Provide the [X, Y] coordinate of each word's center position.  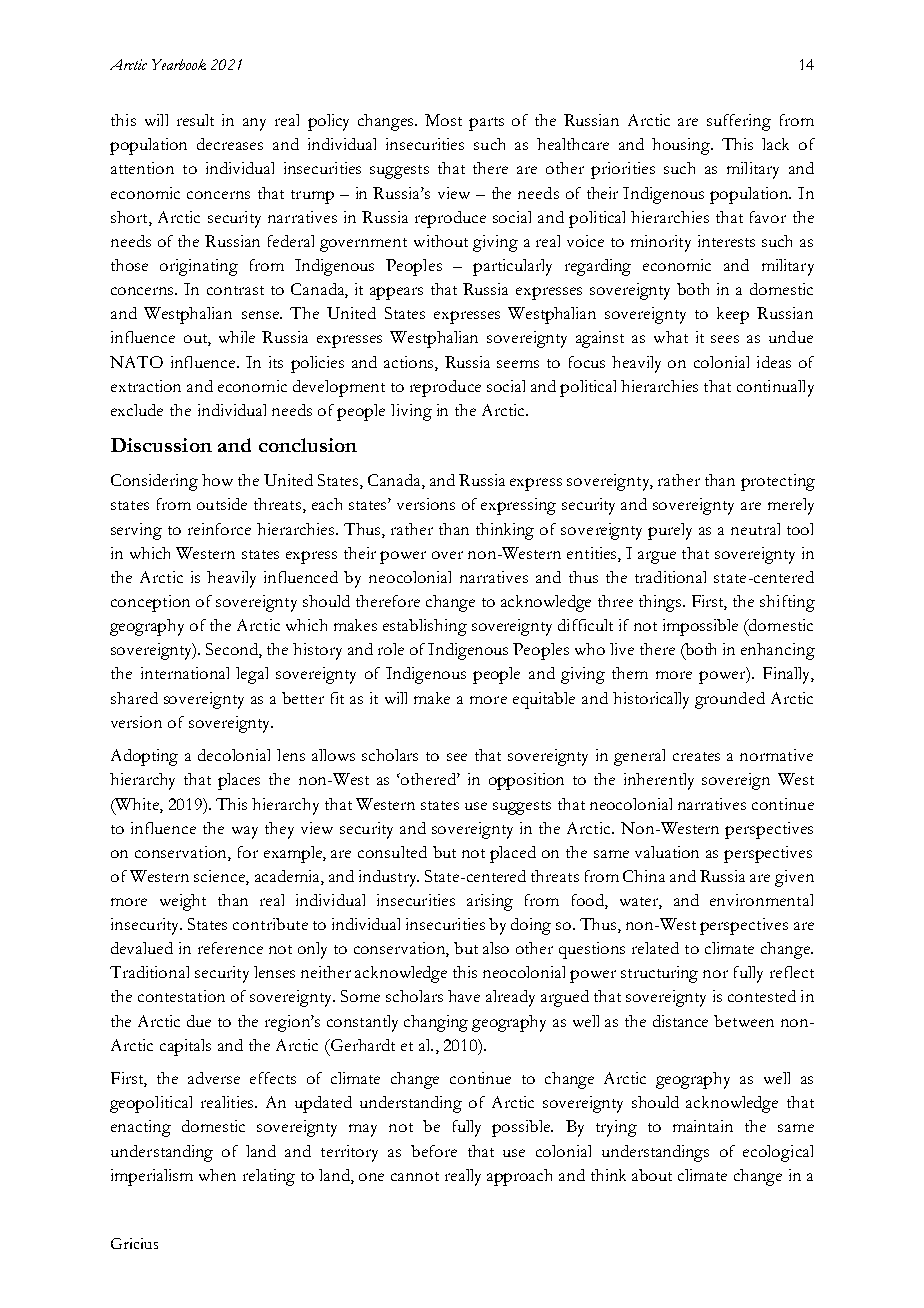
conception [150, 603]
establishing [425, 627]
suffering [739, 122]
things [661, 603]
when [217, 1175]
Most [443, 120]
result [195, 120]
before [434, 1151]
